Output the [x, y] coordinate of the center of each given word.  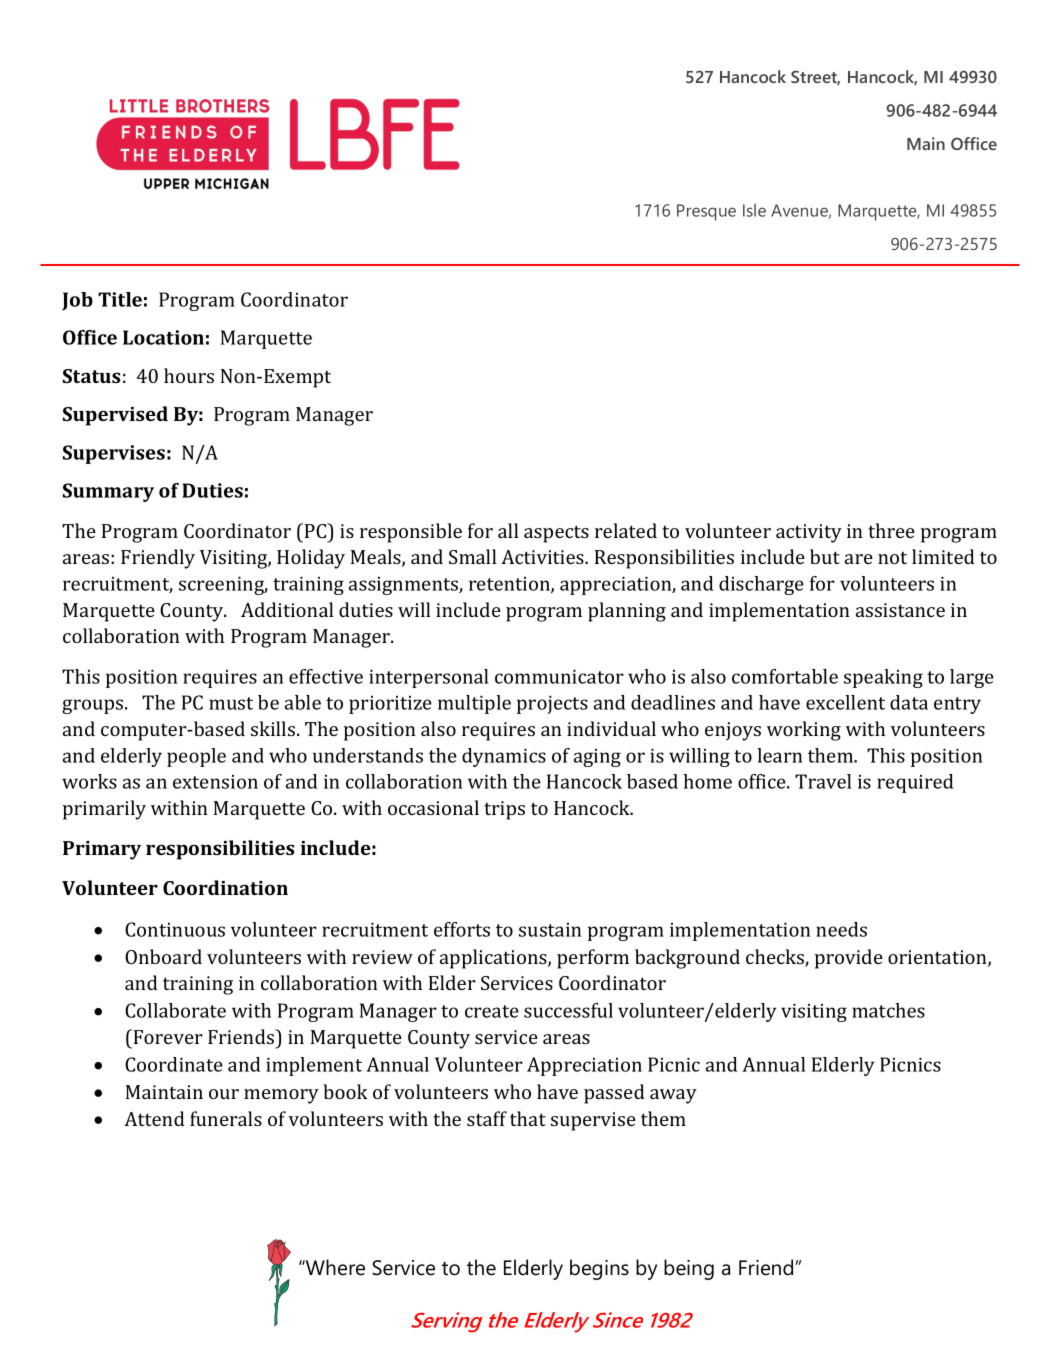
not [892, 558]
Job [77, 301]
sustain [550, 930]
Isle [754, 210]
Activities [543, 557]
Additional [287, 609]
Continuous [175, 929]
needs [841, 929]
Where [334, 1267]
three [891, 530]
